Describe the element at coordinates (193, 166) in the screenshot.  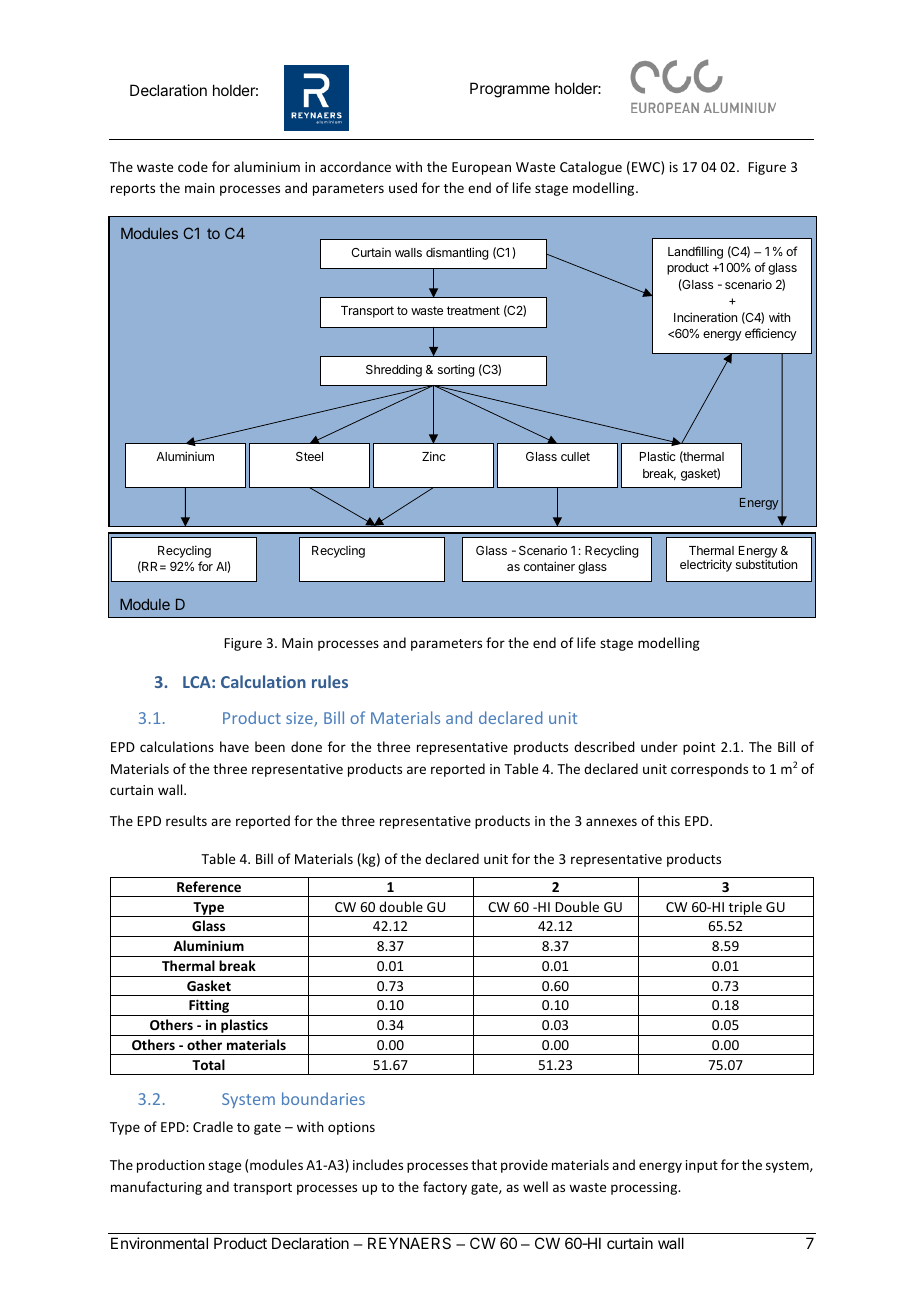
I see `code` at that location.
